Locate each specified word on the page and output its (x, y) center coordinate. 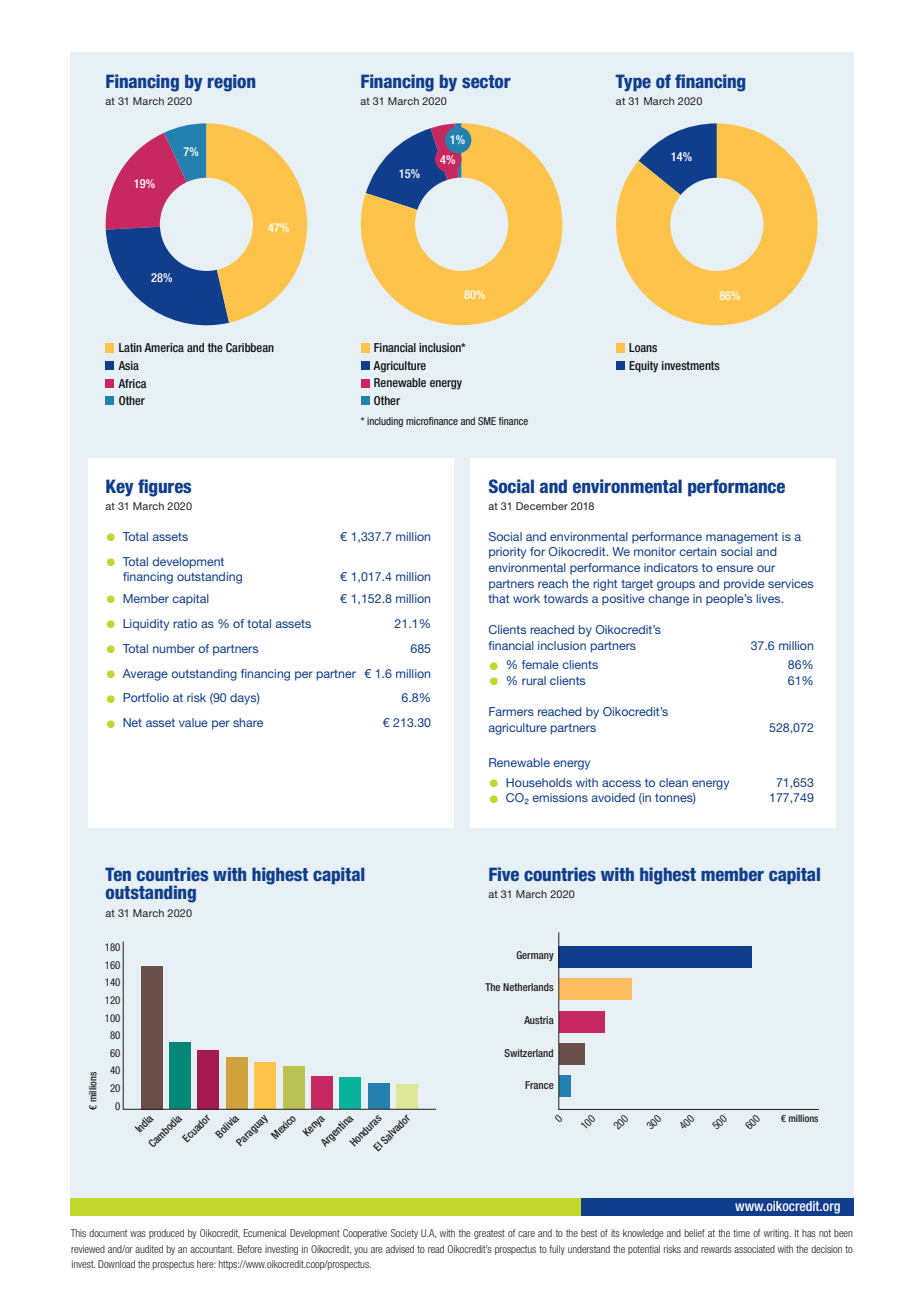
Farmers (511, 711)
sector (486, 81)
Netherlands (528, 987)
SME (487, 421)
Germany (535, 956)
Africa (132, 383)
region (231, 83)
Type (633, 83)
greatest (489, 1234)
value (193, 722)
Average (145, 675)
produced (166, 1234)
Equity (643, 367)
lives (770, 598)
